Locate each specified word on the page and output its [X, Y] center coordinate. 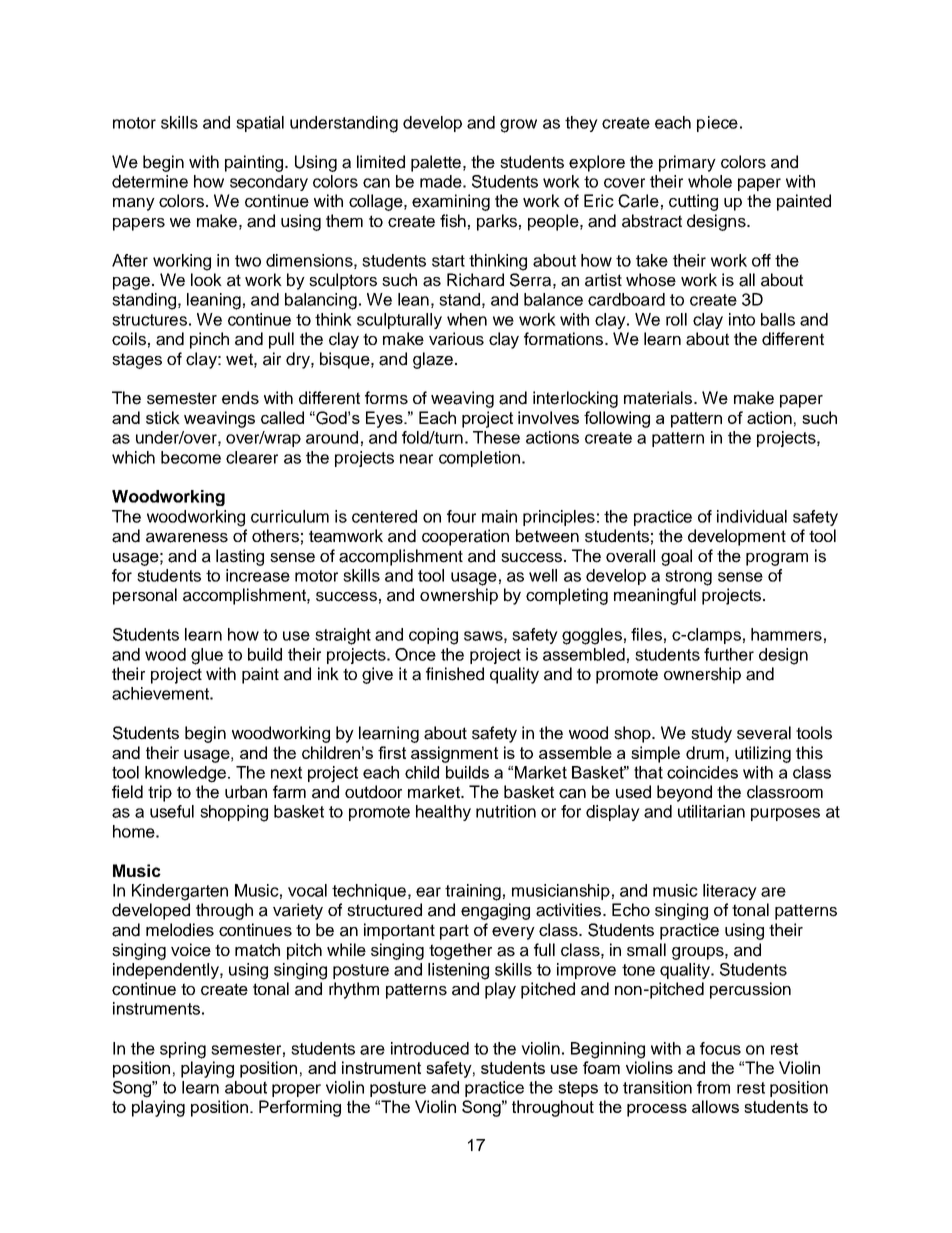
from [713, 1087]
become [191, 457]
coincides [702, 772]
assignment [454, 754]
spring [183, 1050]
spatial [260, 124]
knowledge [185, 774]
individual [752, 516]
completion [479, 459]
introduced [430, 1048]
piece [717, 124]
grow [518, 126]
